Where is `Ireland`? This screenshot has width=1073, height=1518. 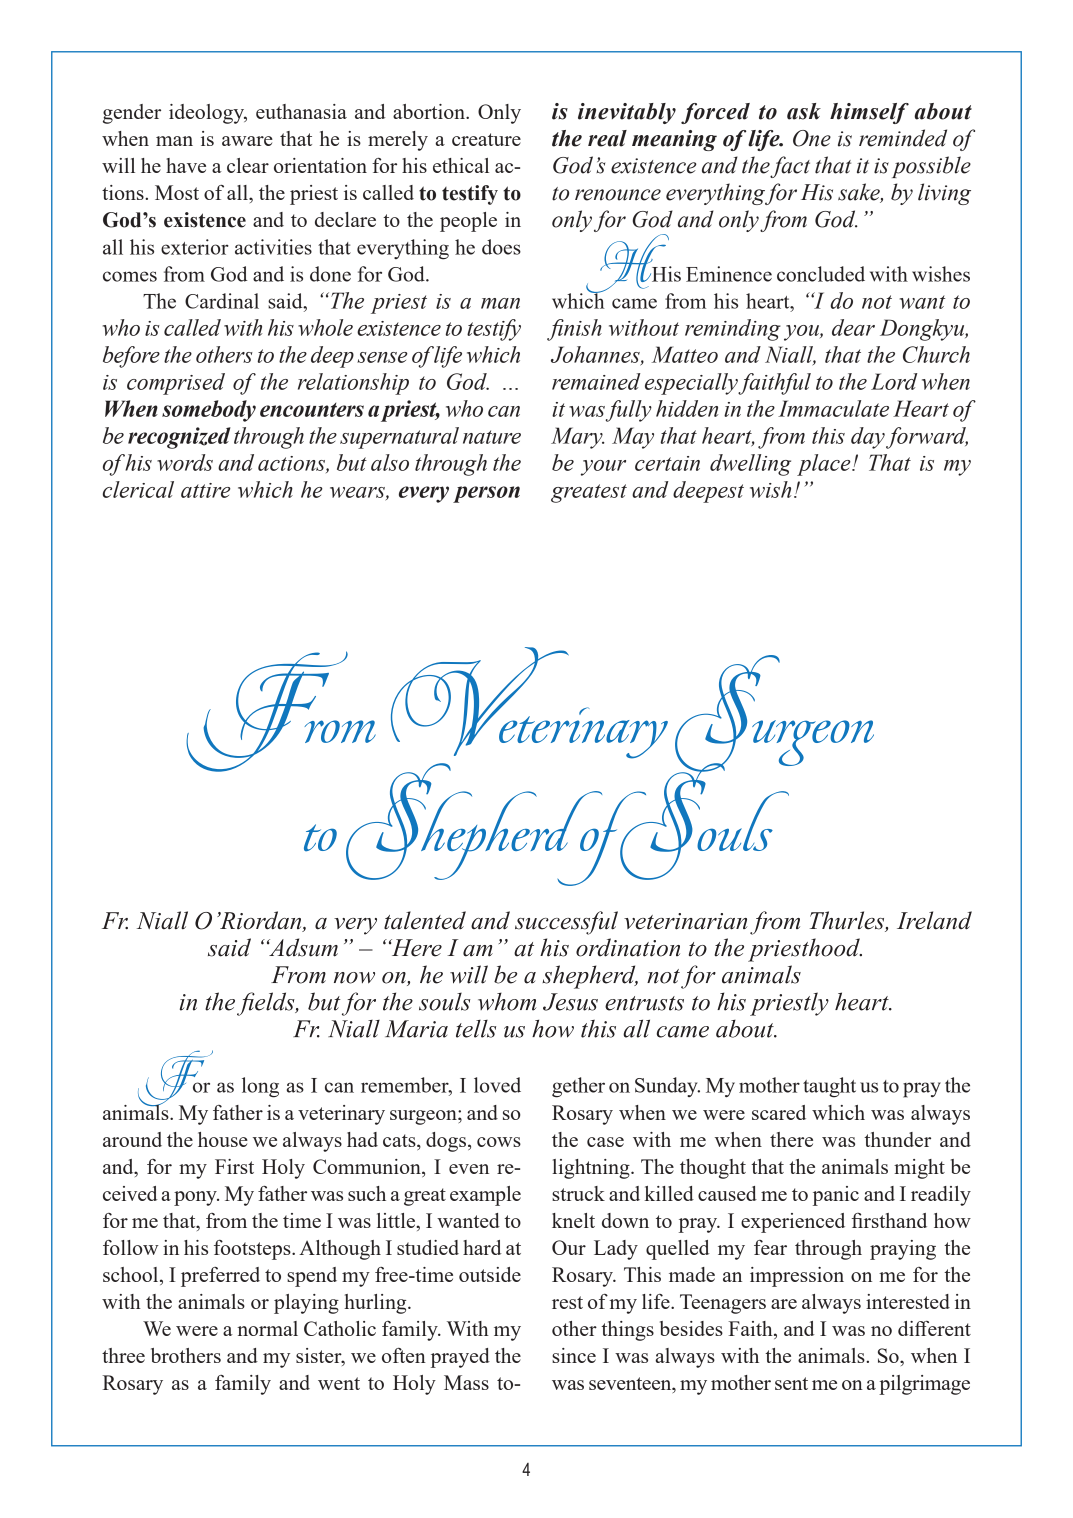 Ireland is located at coordinates (934, 920).
